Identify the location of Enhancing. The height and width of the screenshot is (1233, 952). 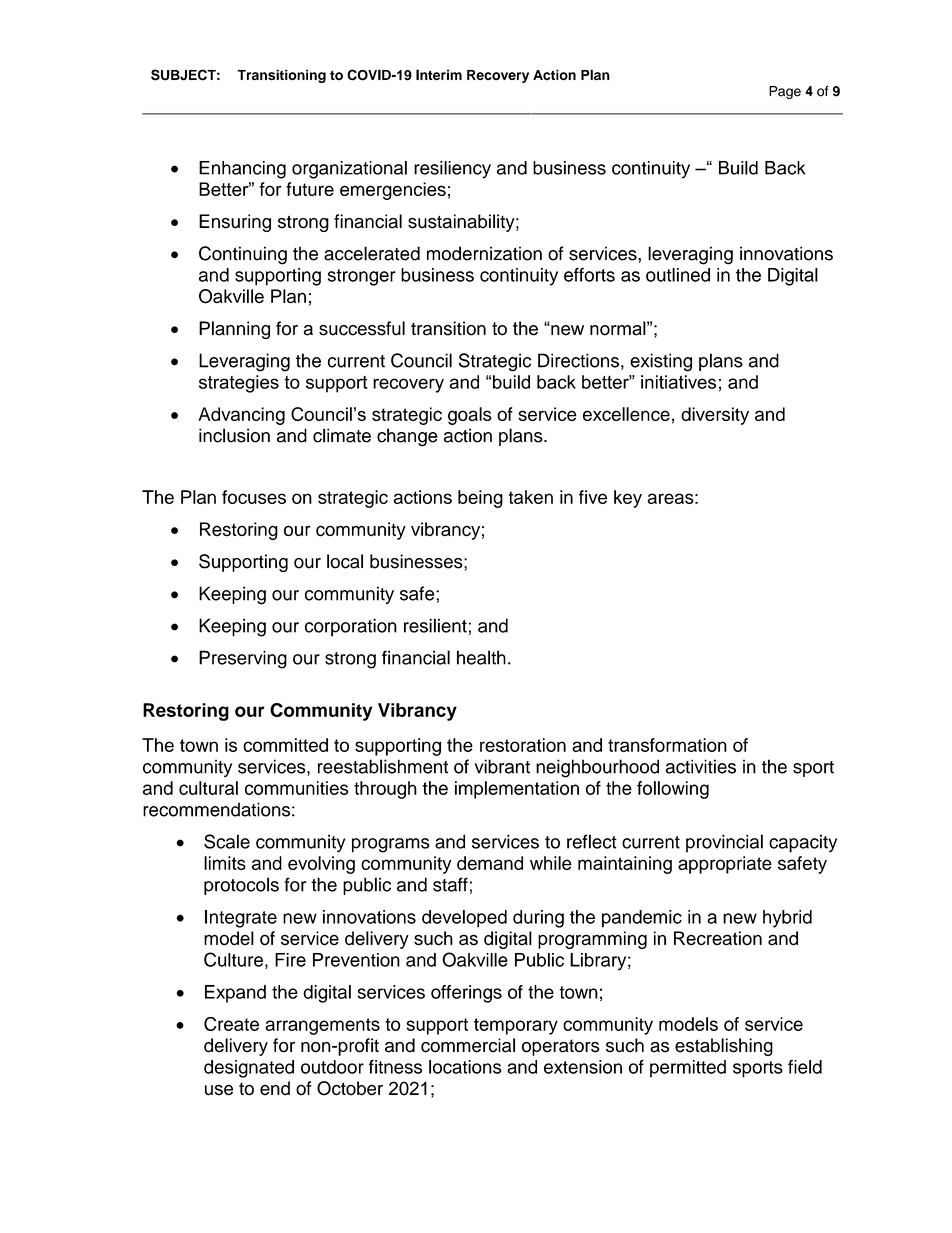
(242, 170).
